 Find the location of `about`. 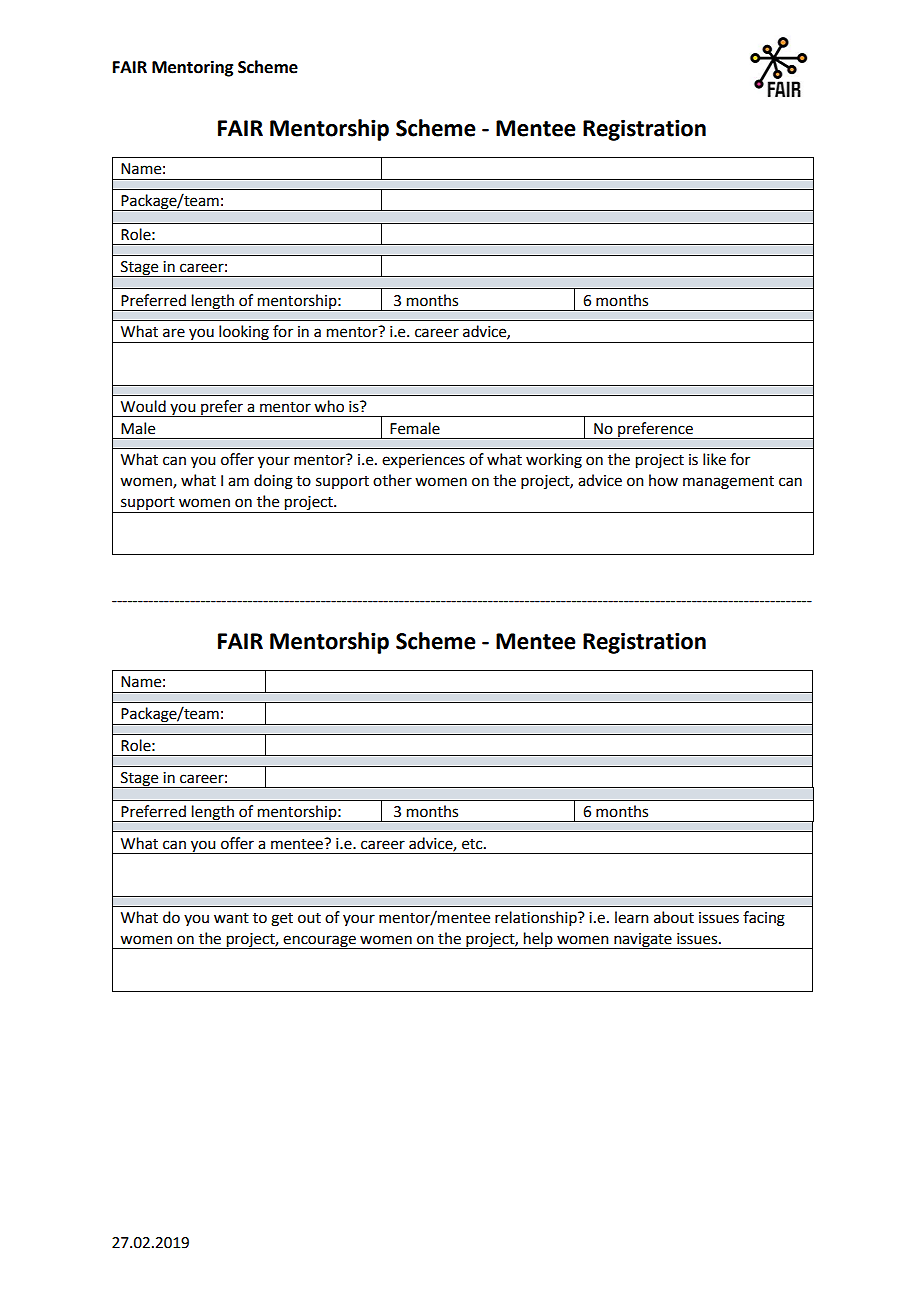

about is located at coordinates (674, 917).
